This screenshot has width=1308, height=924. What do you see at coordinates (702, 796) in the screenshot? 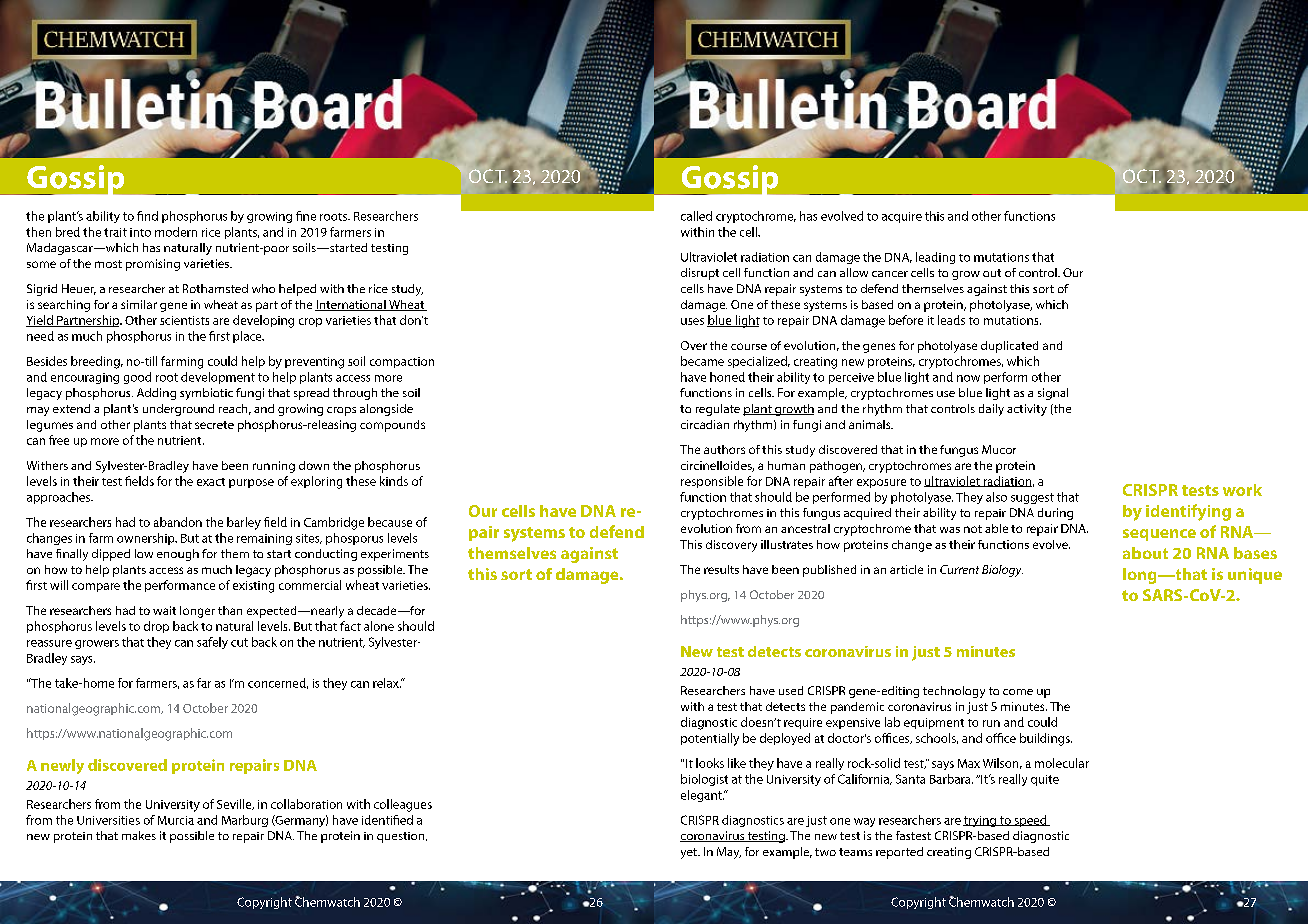
I see `elegant` at bounding box center [702, 796].
